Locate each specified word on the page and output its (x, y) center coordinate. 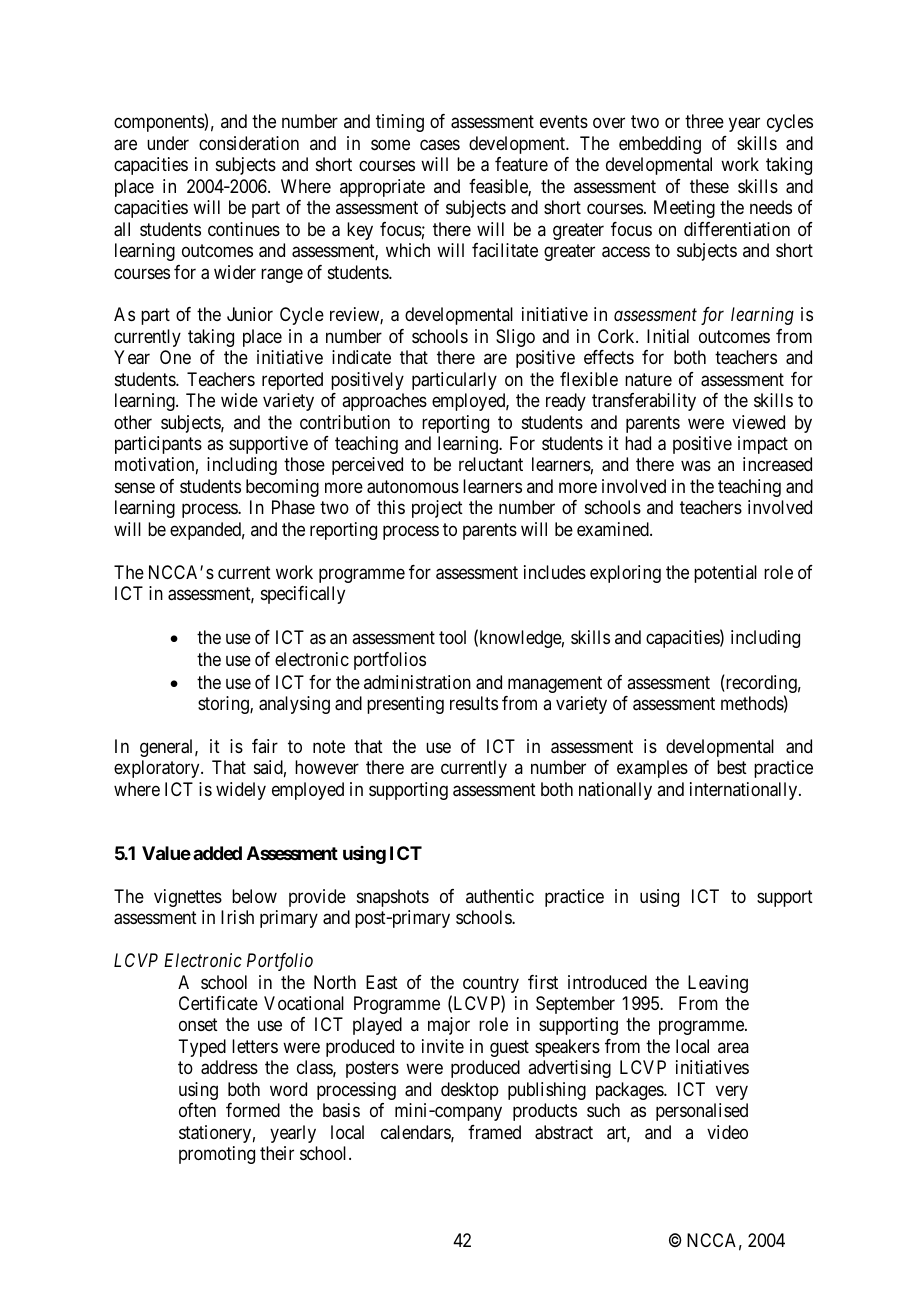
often (197, 1110)
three (704, 121)
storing (224, 705)
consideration (249, 143)
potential (725, 574)
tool (452, 637)
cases (440, 145)
